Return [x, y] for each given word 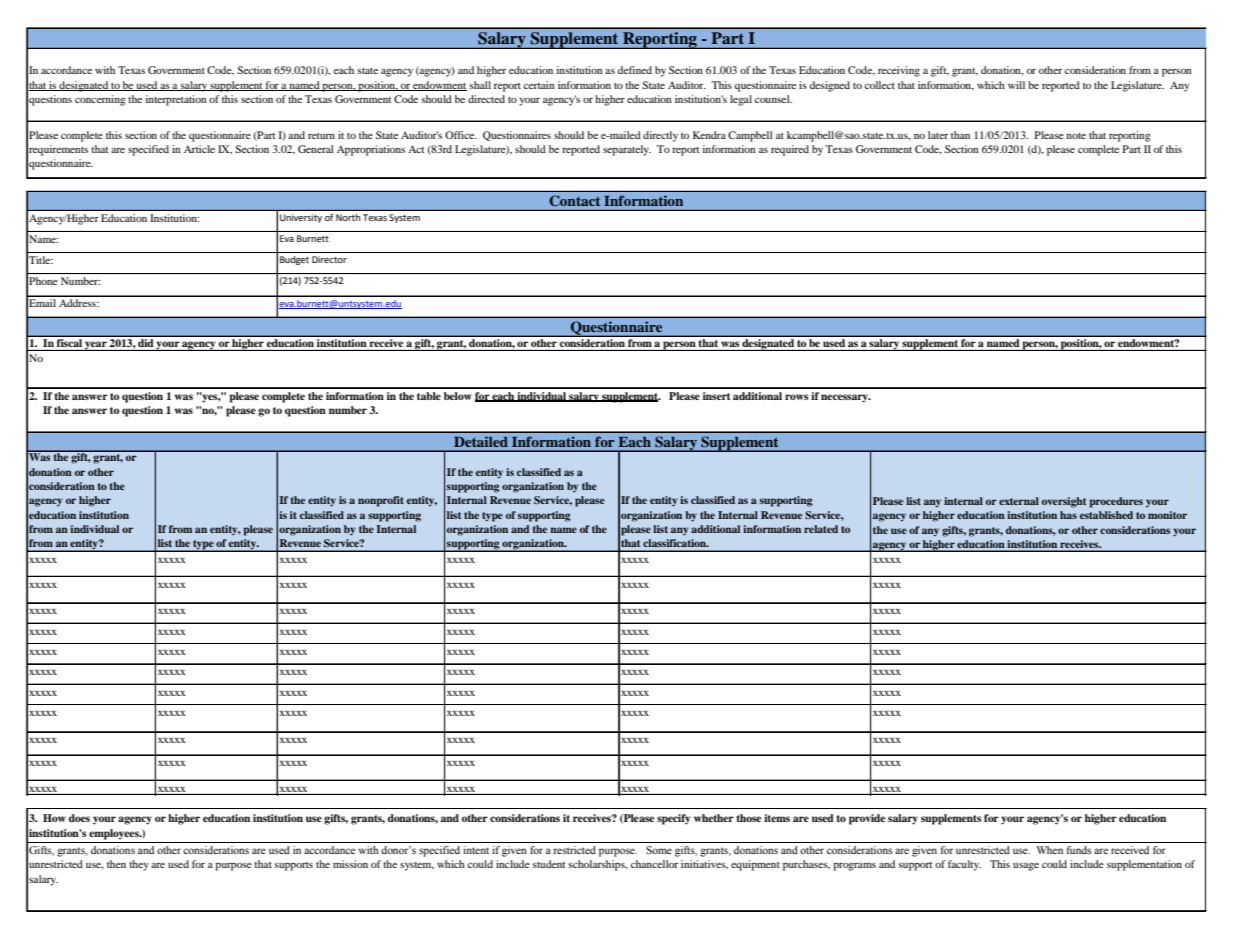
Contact [575, 200]
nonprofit [381, 501]
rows [796, 397]
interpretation [176, 100]
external [1019, 501]
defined [635, 70]
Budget [294, 260]
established [1106, 515]
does [79, 818]
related [821, 529]
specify [674, 819]
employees [115, 834]
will [1016, 85]
